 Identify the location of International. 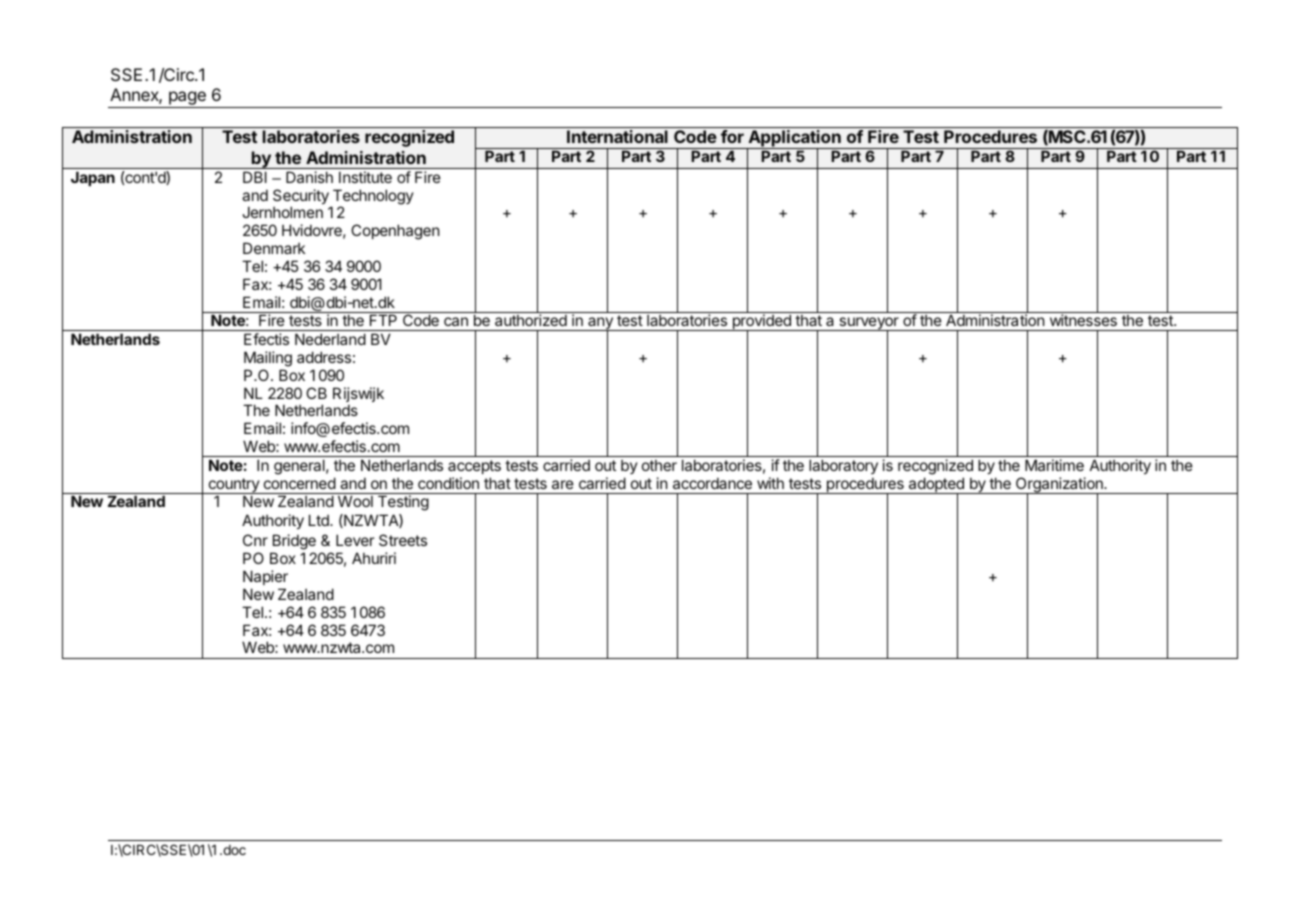
(617, 136).
